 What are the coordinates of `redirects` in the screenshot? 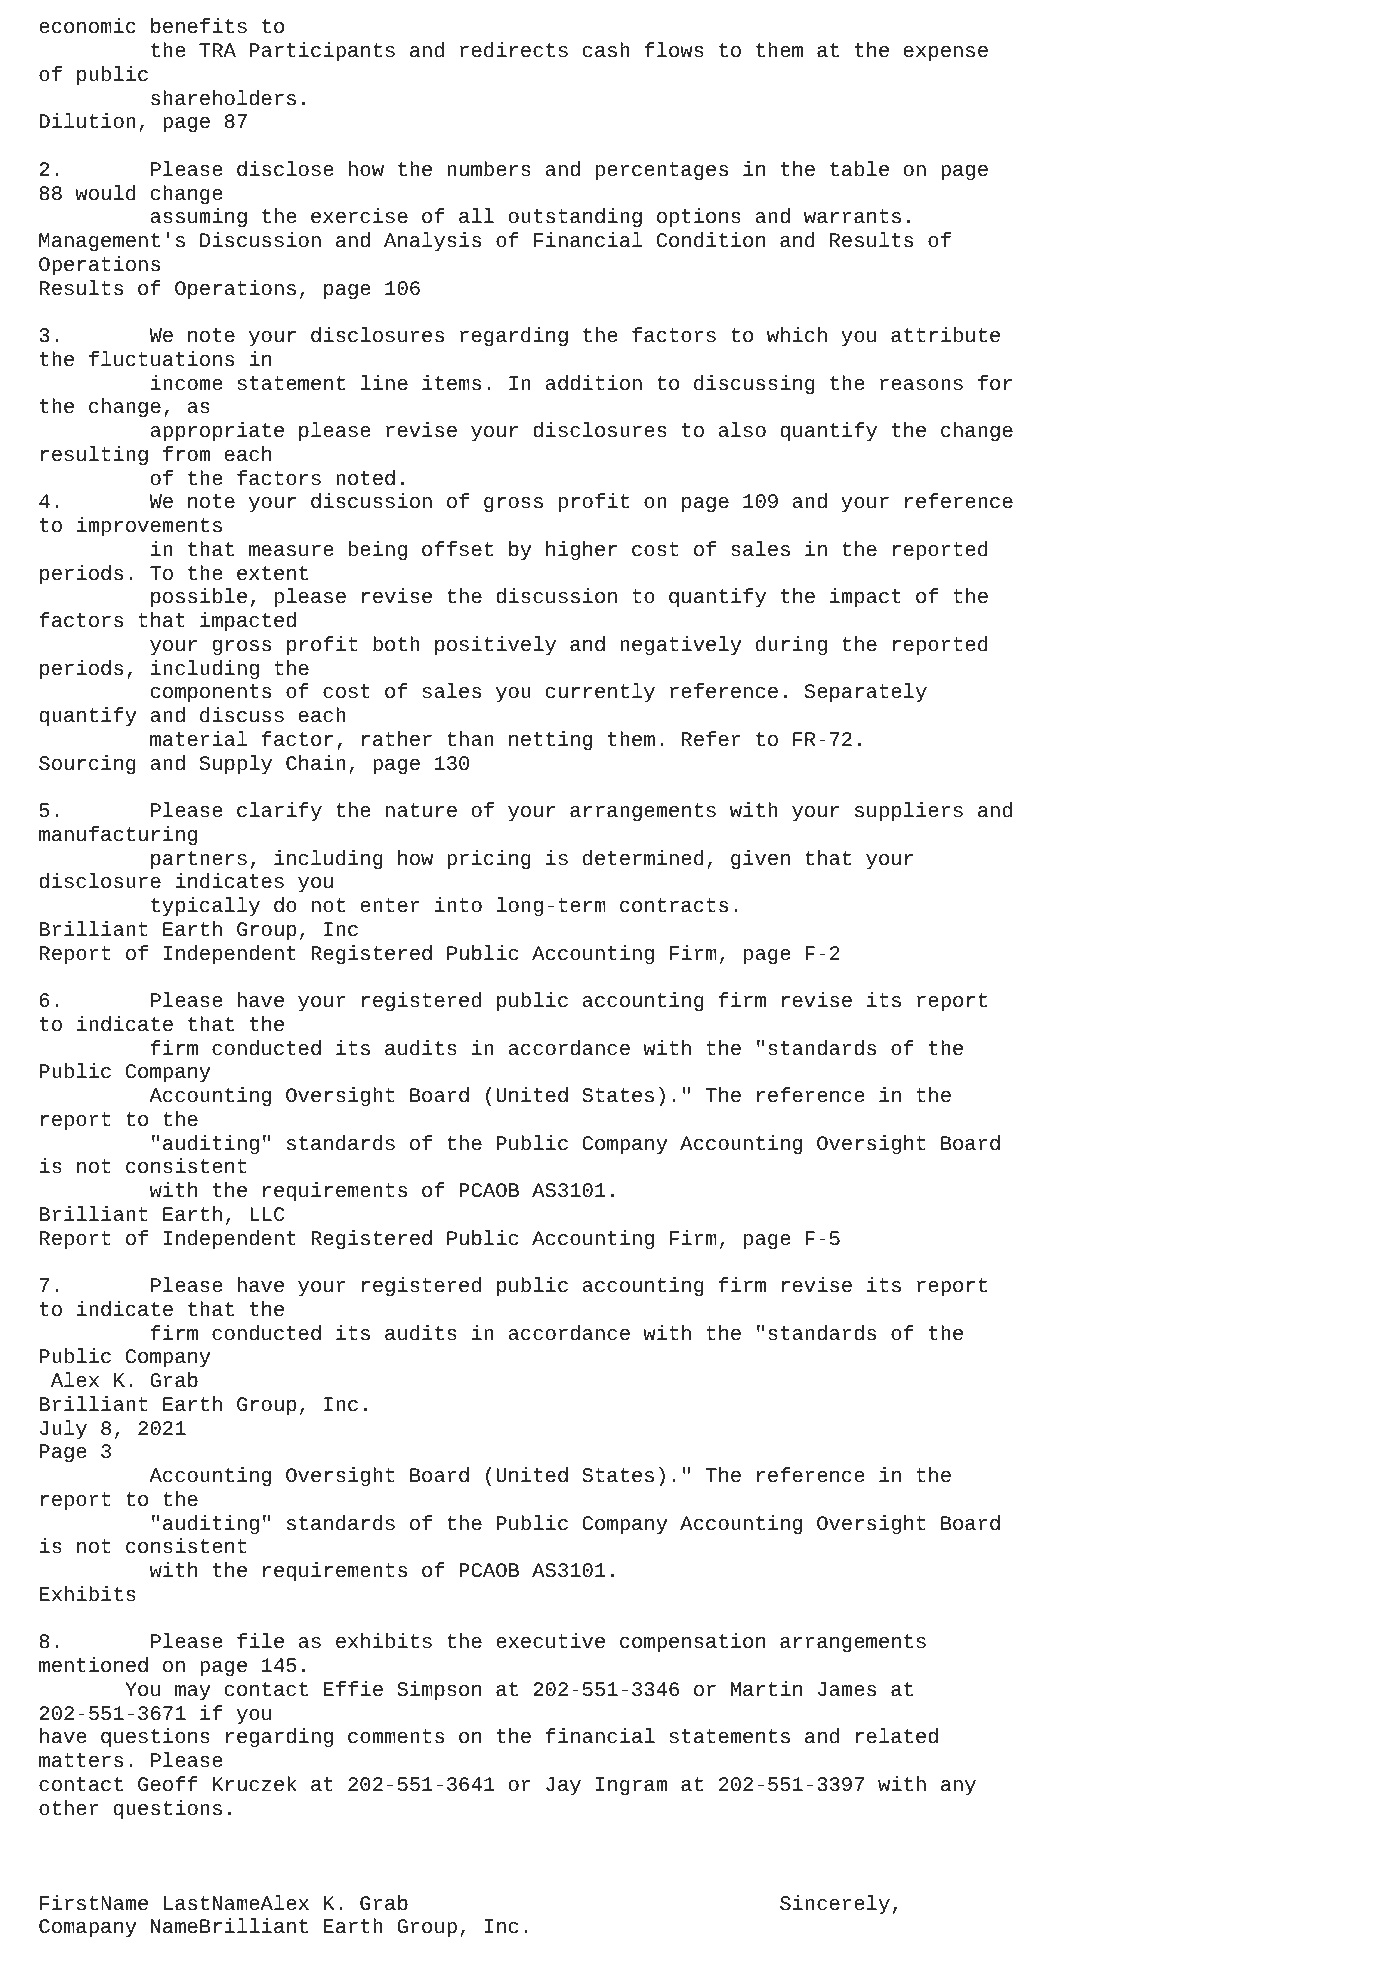 It's located at (514, 50).
